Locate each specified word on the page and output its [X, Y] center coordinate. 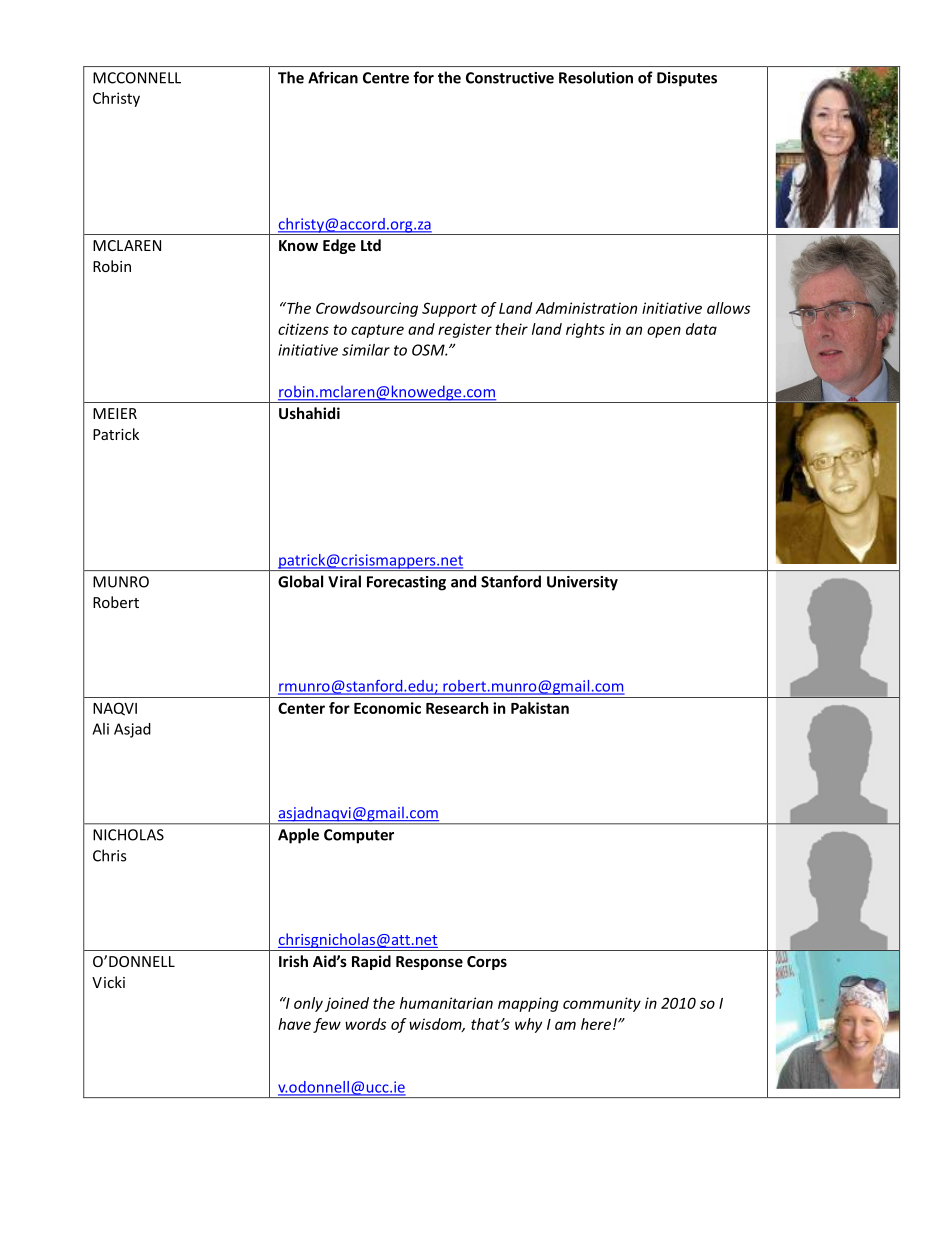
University [582, 583]
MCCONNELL [137, 78]
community [602, 1004]
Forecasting [406, 583]
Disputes [687, 79]
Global [300, 581]
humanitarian [446, 1003]
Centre [386, 78]
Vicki [108, 982]
